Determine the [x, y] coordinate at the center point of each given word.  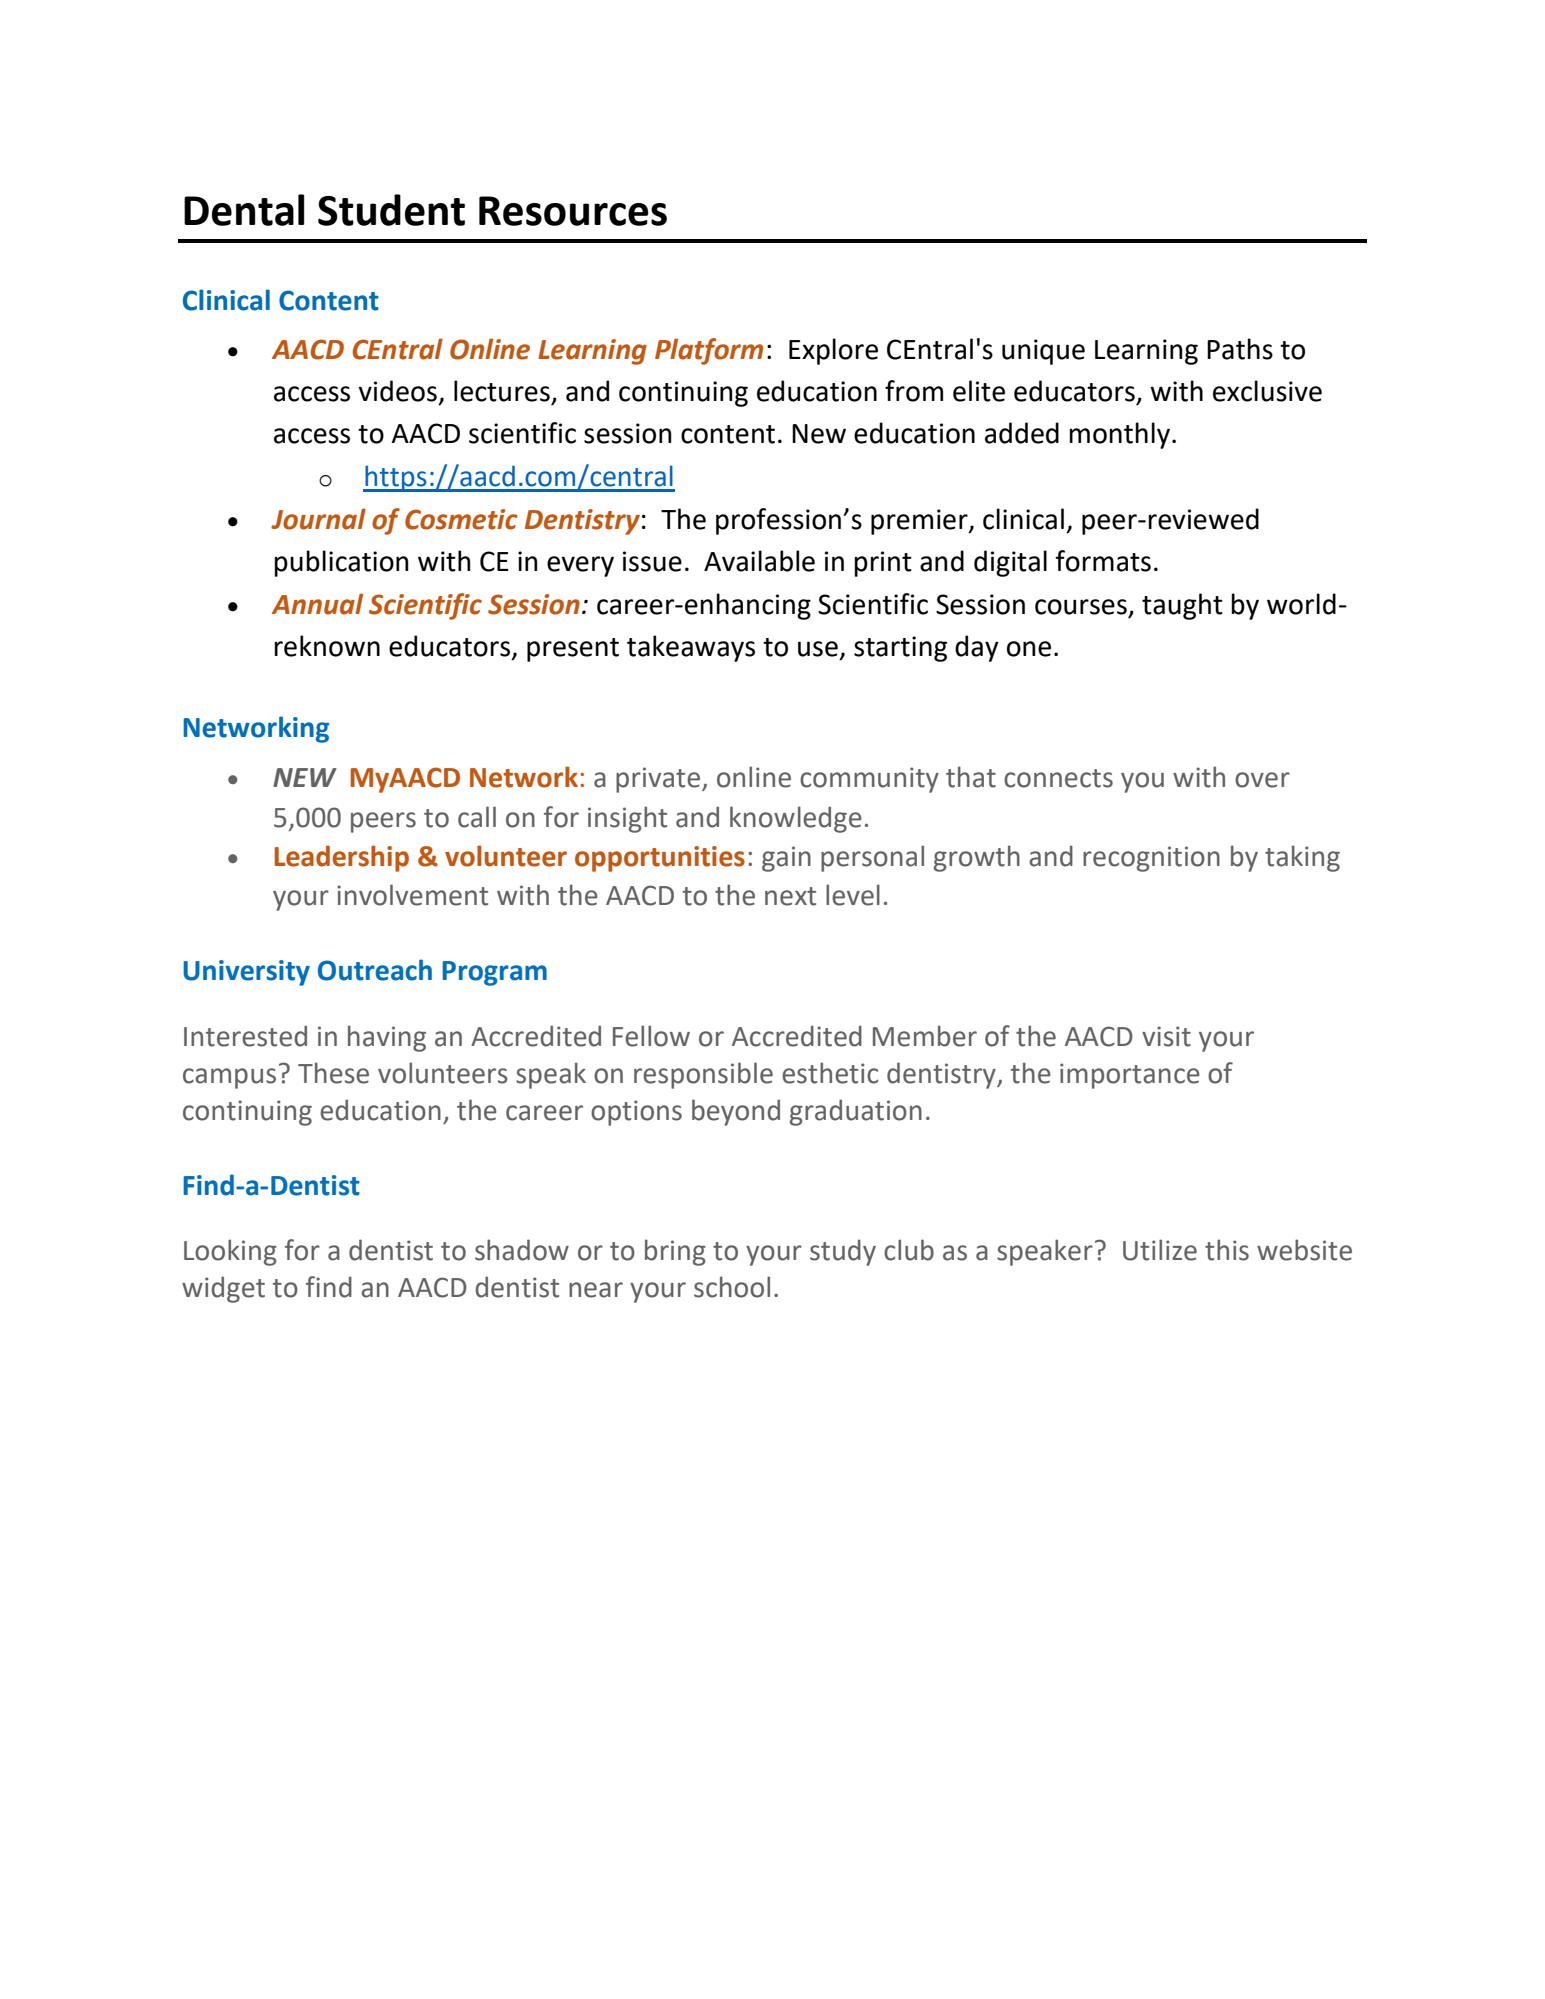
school [732, 1287]
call [477, 817]
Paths [1240, 349]
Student [391, 210]
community [869, 780]
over [1262, 780]
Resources [573, 211]
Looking [230, 1252]
